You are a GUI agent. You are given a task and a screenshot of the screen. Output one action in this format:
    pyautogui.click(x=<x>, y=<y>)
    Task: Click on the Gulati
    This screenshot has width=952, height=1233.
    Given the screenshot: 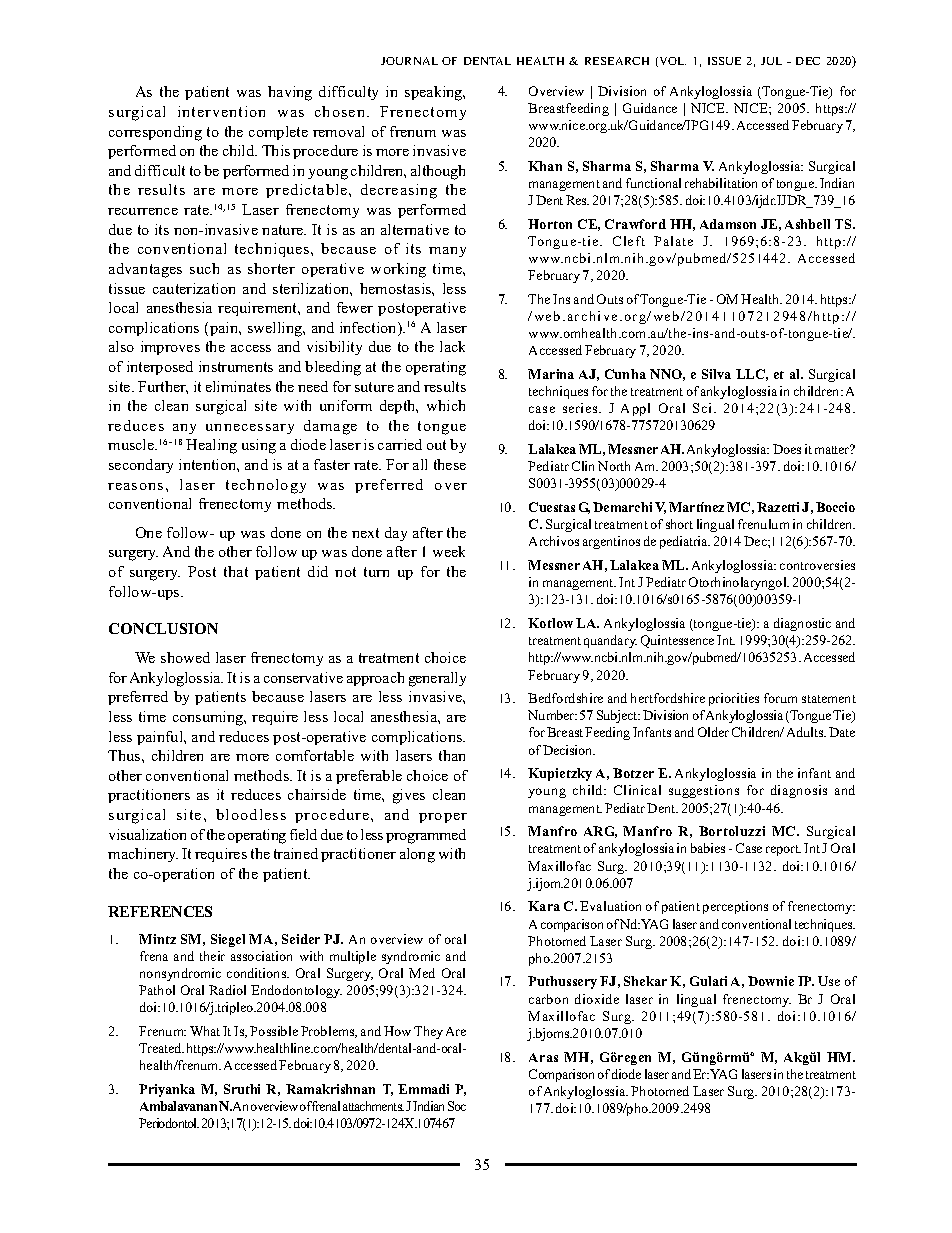 What is the action you would take?
    pyautogui.click(x=708, y=981)
